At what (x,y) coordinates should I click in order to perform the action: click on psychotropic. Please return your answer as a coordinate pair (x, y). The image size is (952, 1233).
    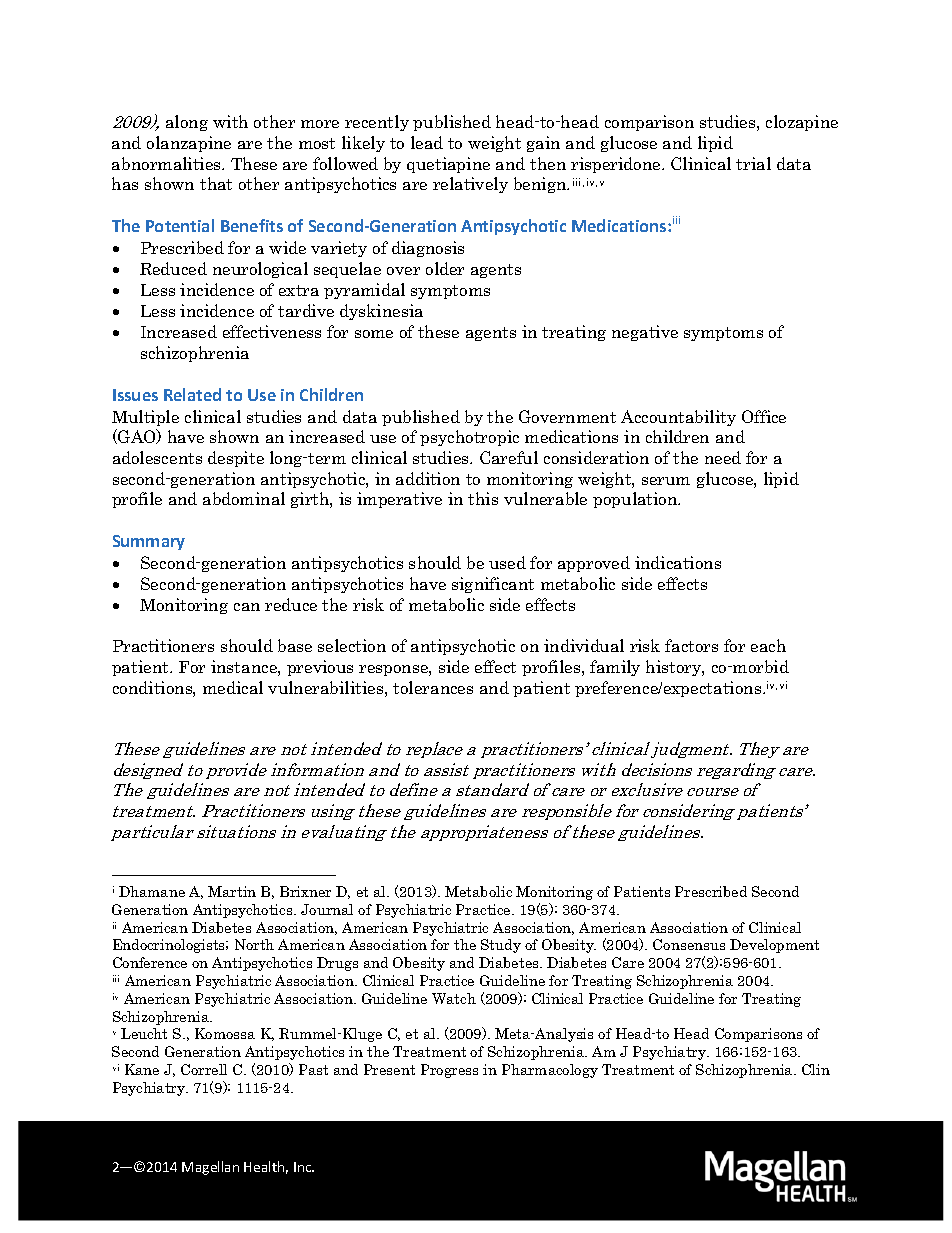
    Looking at the image, I should click on (469, 438).
